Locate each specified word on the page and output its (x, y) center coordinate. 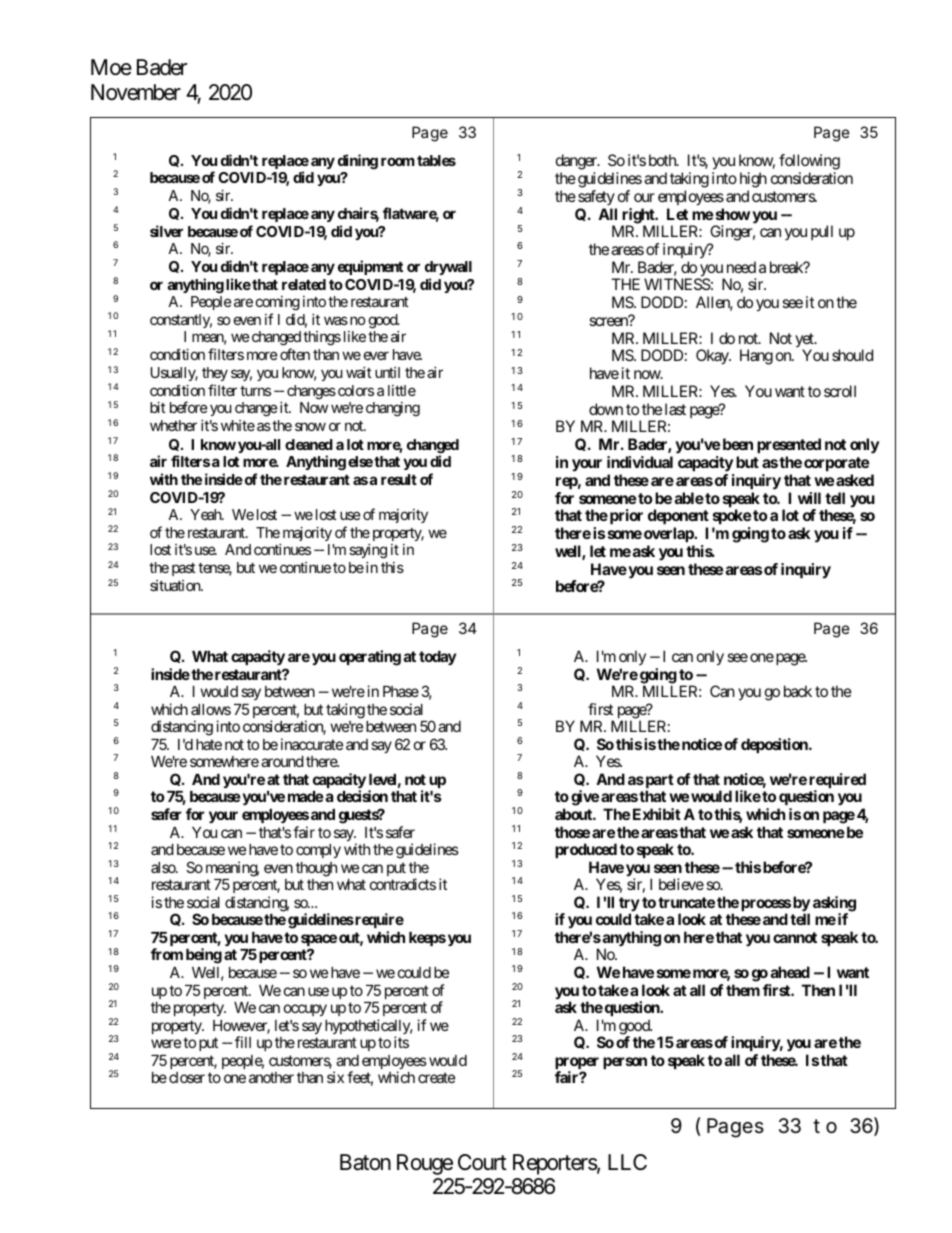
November (136, 92)
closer (187, 1077)
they (215, 374)
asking (834, 905)
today (437, 658)
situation (176, 585)
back (798, 691)
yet (805, 341)
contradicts (403, 884)
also (164, 867)
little (402, 390)
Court (482, 1162)
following (809, 163)
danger (577, 163)
